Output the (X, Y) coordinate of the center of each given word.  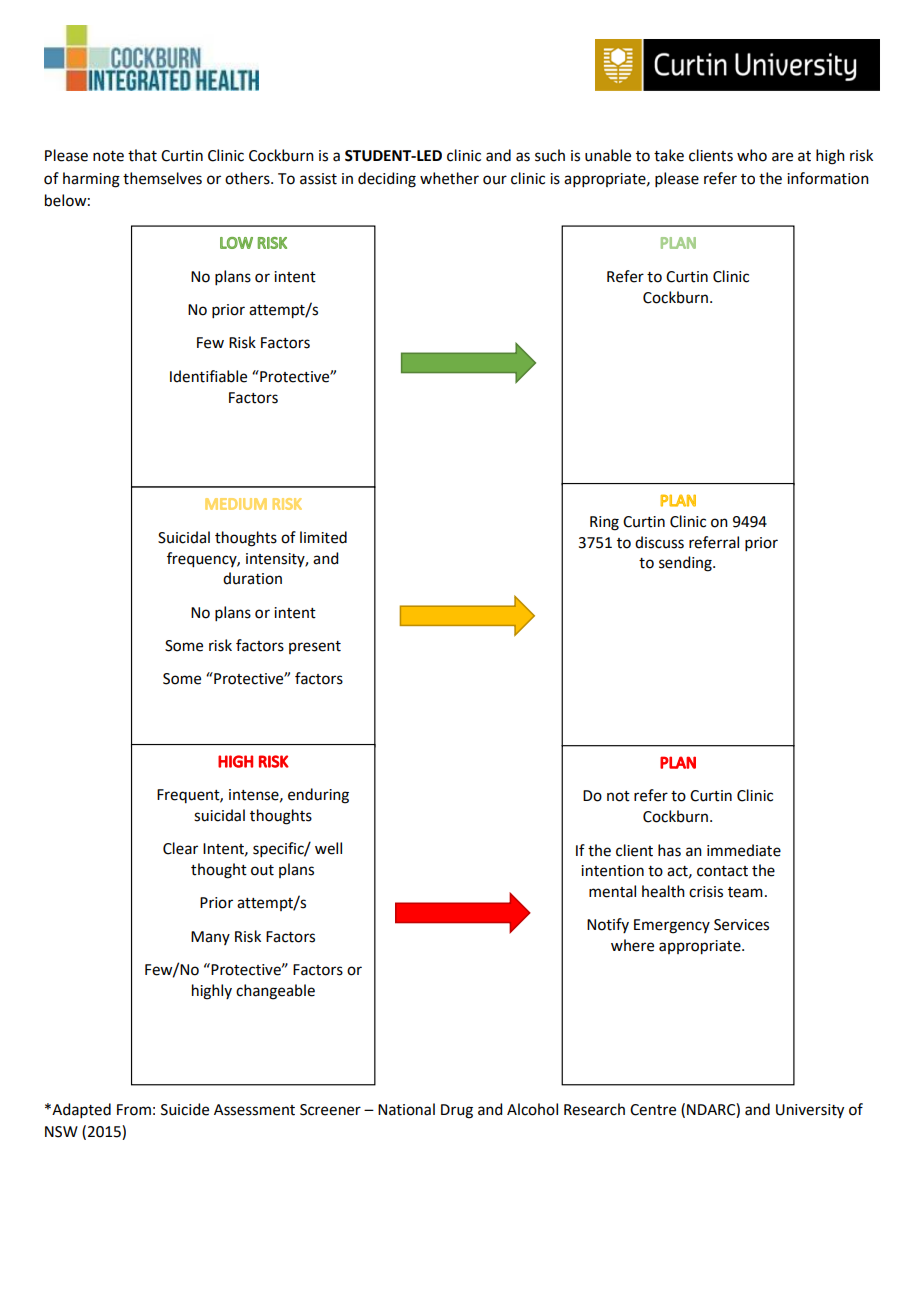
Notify (608, 925)
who (752, 155)
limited (323, 537)
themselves (162, 178)
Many (210, 938)
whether (449, 178)
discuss (659, 542)
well (328, 848)
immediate (744, 850)
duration (252, 578)
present (315, 647)
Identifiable (208, 376)
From (134, 1110)
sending (686, 564)
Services (741, 925)
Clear (180, 848)
